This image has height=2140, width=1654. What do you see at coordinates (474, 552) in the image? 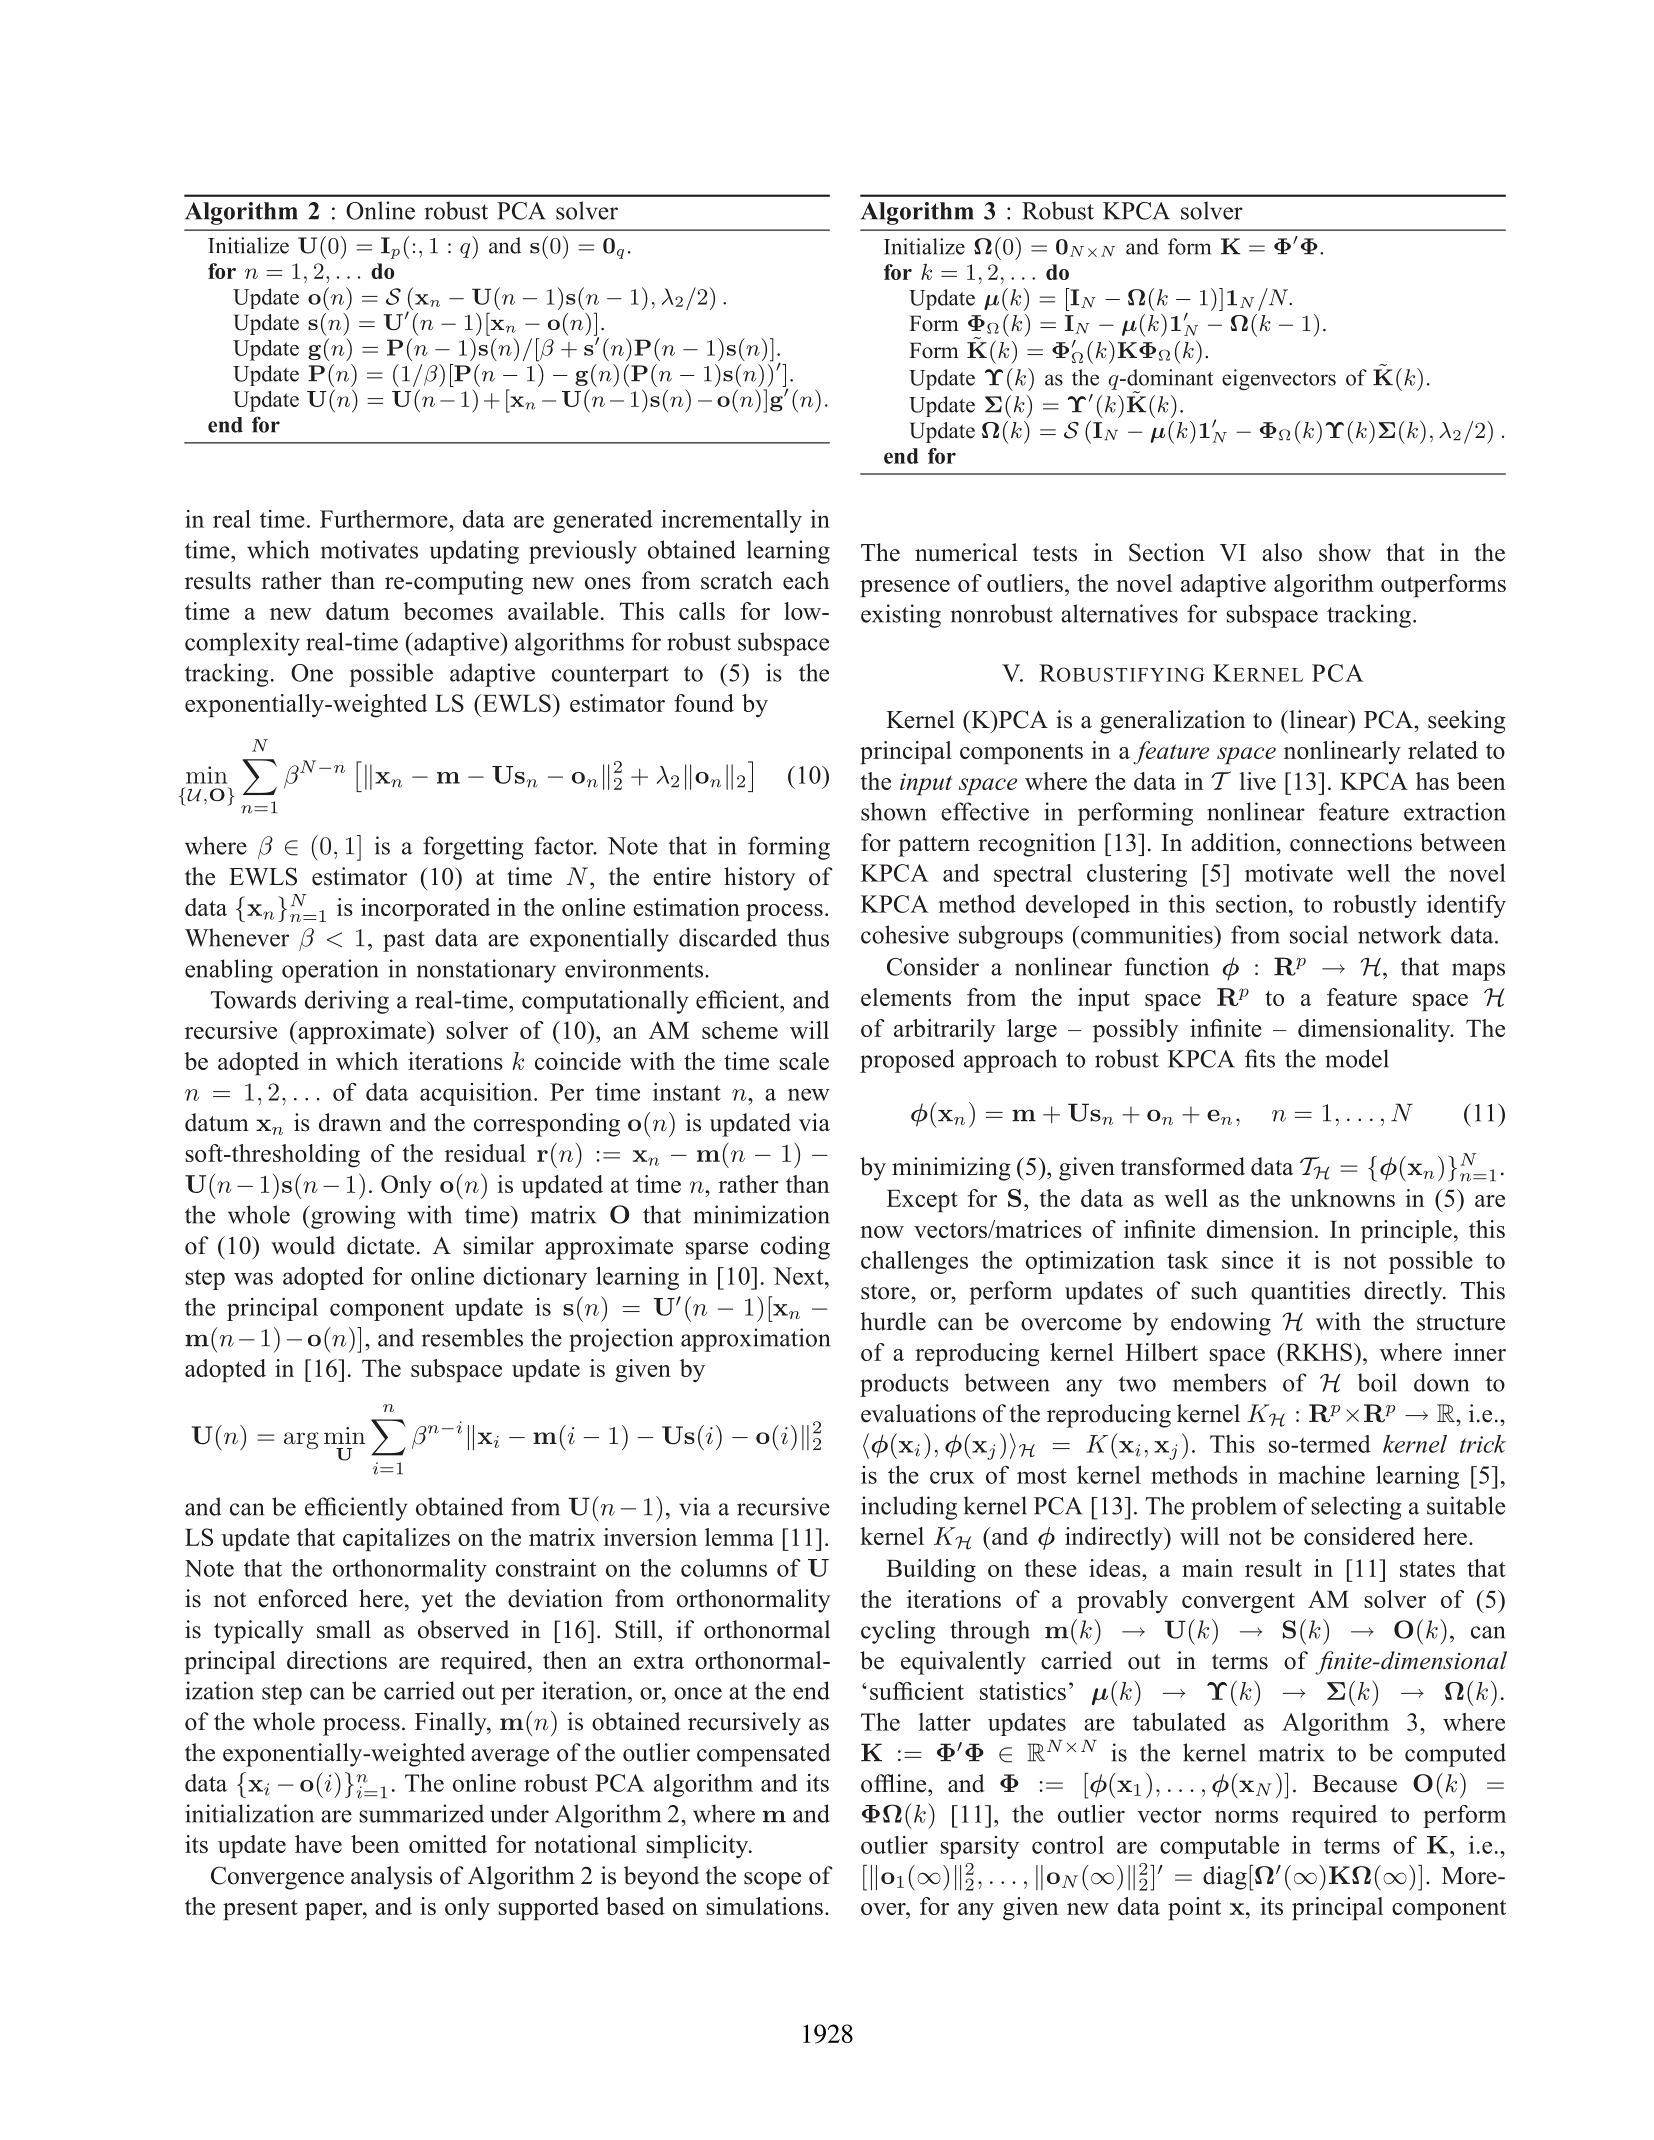
I see `updating` at bounding box center [474, 552].
